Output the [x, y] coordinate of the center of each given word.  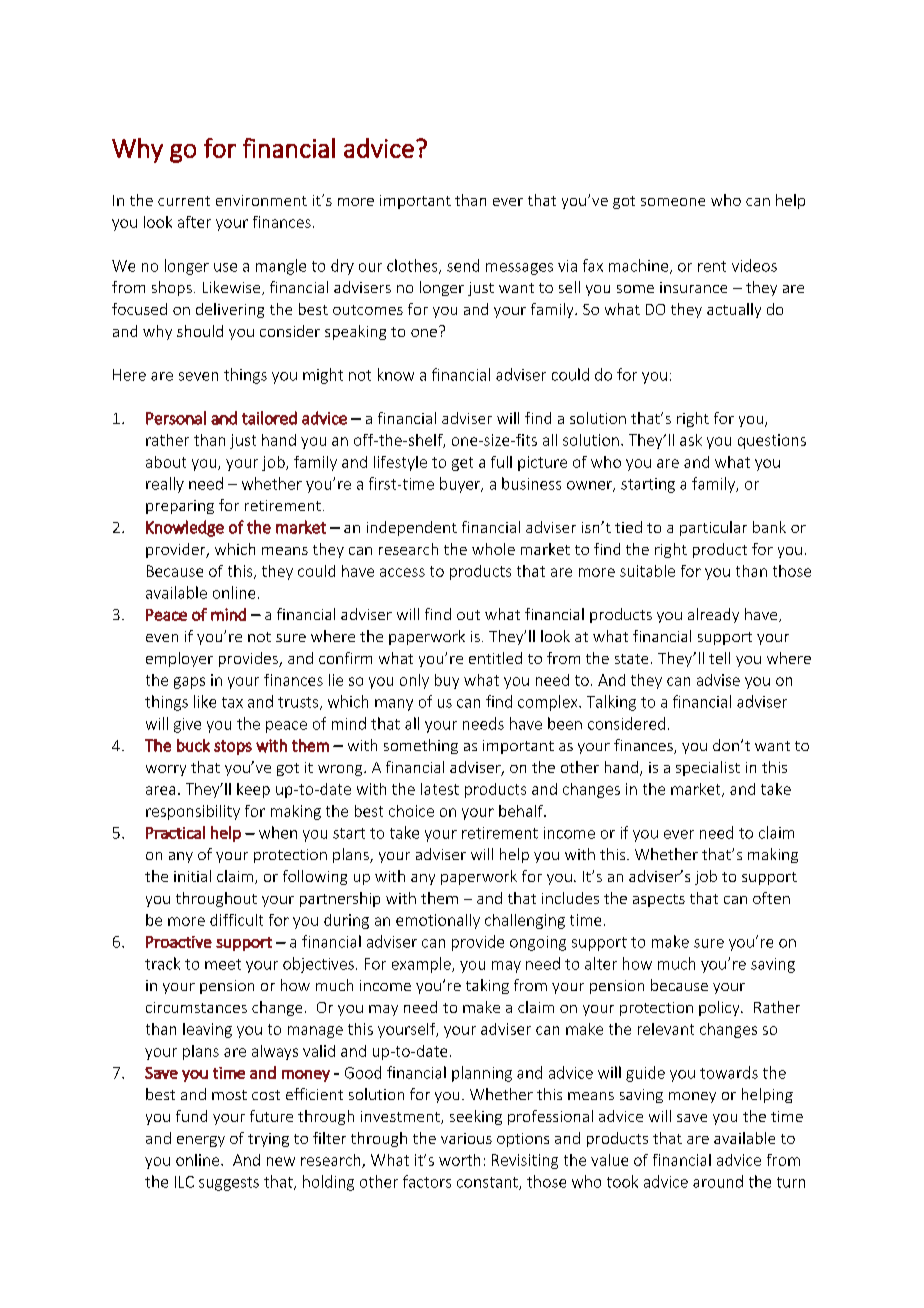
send [463, 265]
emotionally [438, 921]
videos [754, 265]
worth [459, 1160]
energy [201, 1141]
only [414, 681]
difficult [236, 920]
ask [691, 440]
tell [719, 658]
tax [232, 702]
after [194, 222]
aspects [659, 900]
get [462, 464]
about [166, 462]
